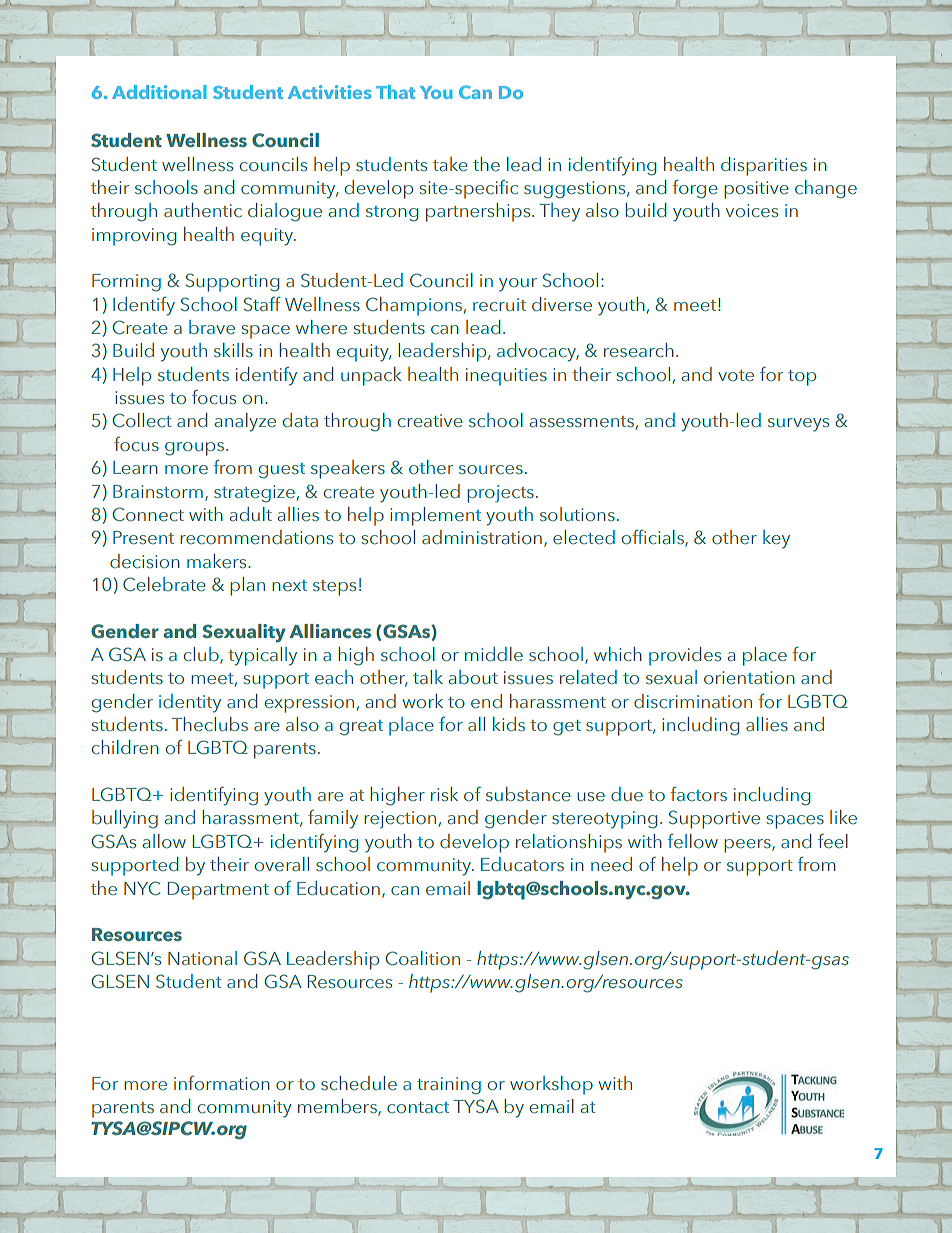 The image size is (952, 1233). What do you see at coordinates (450, 164) in the page?
I see `take` at bounding box center [450, 164].
